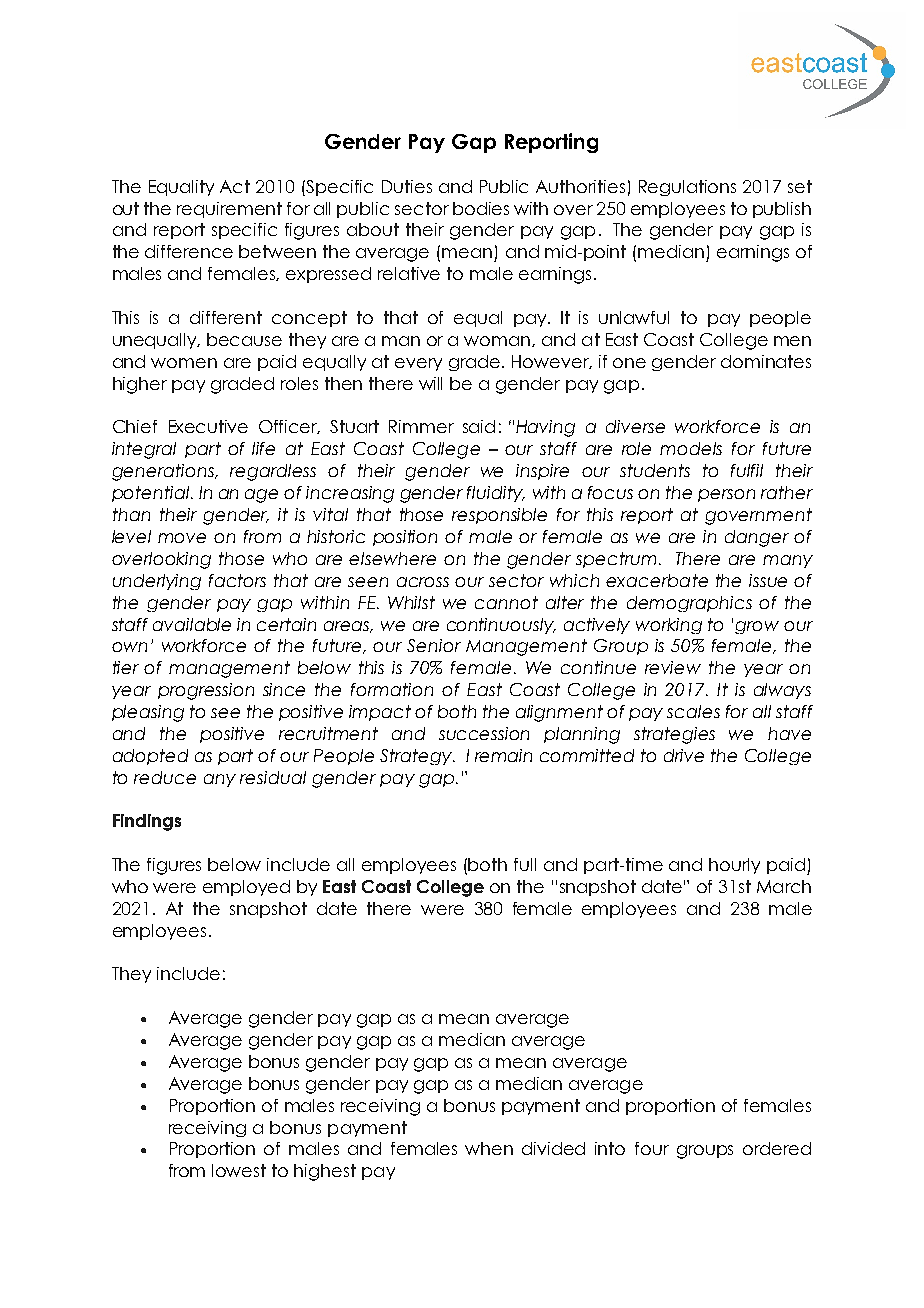 The height and width of the screenshot is (1308, 924). What do you see at coordinates (208, 426) in the screenshot?
I see `Executive` at bounding box center [208, 426].
